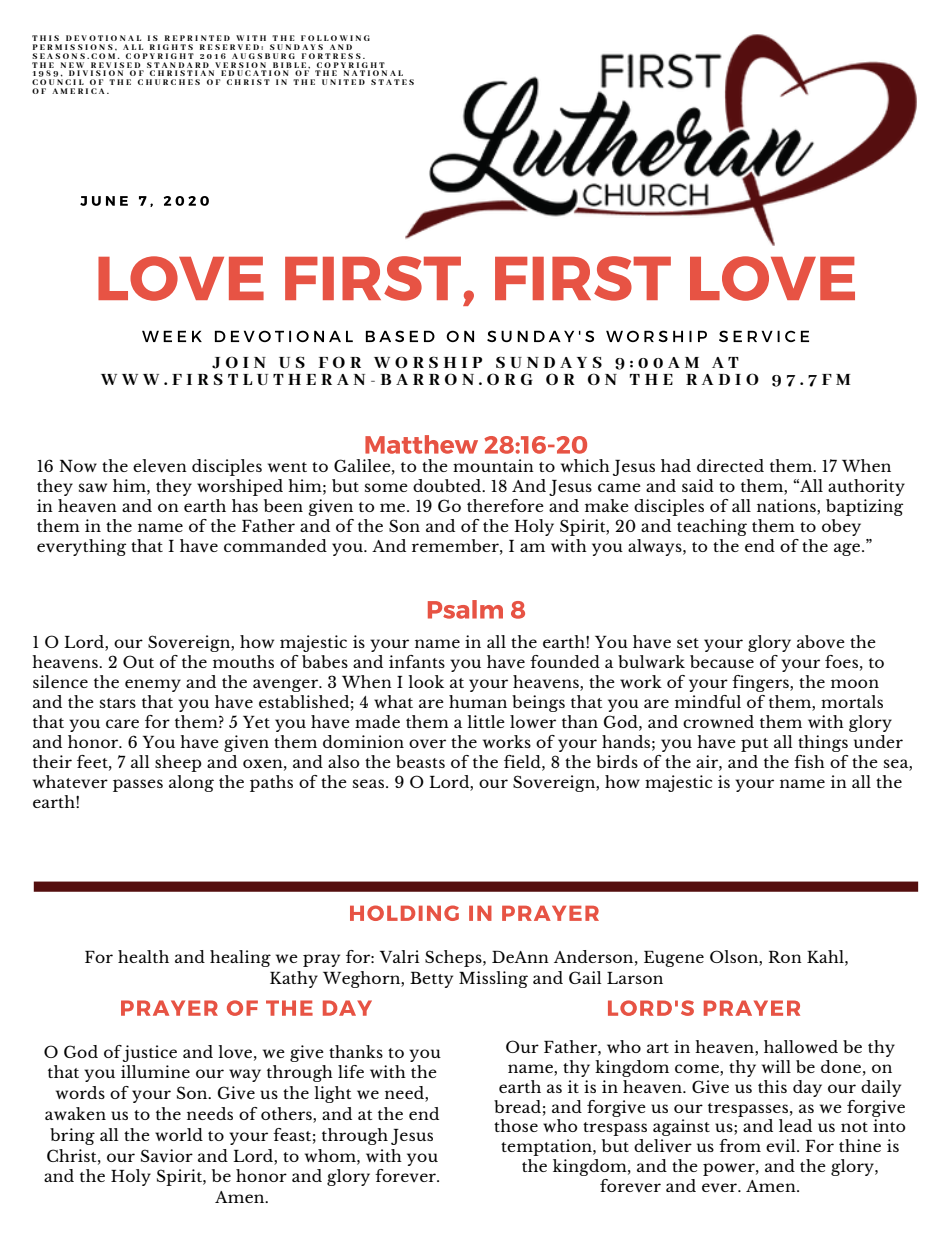 The height and width of the document is (1233, 952). Describe the element at coordinates (801, 1046) in the document. I see `hallowed` at that location.
